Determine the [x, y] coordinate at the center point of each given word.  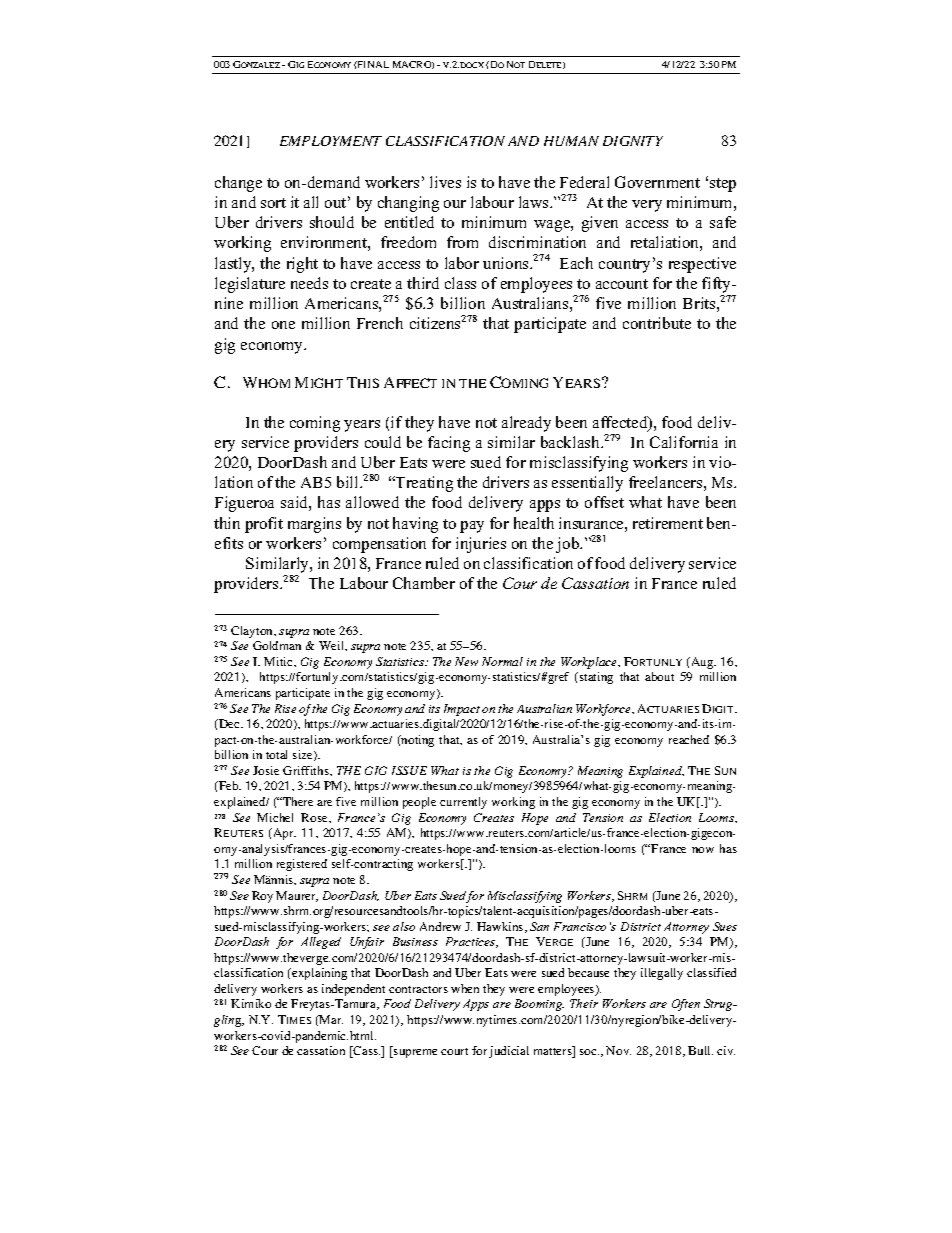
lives [445, 182]
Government [657, 182]
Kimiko [251, 1003]
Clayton [253, 632]
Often [686, 1005]
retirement [668, 523]
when [465, 988]
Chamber [424, 583]
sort [273, 203]
